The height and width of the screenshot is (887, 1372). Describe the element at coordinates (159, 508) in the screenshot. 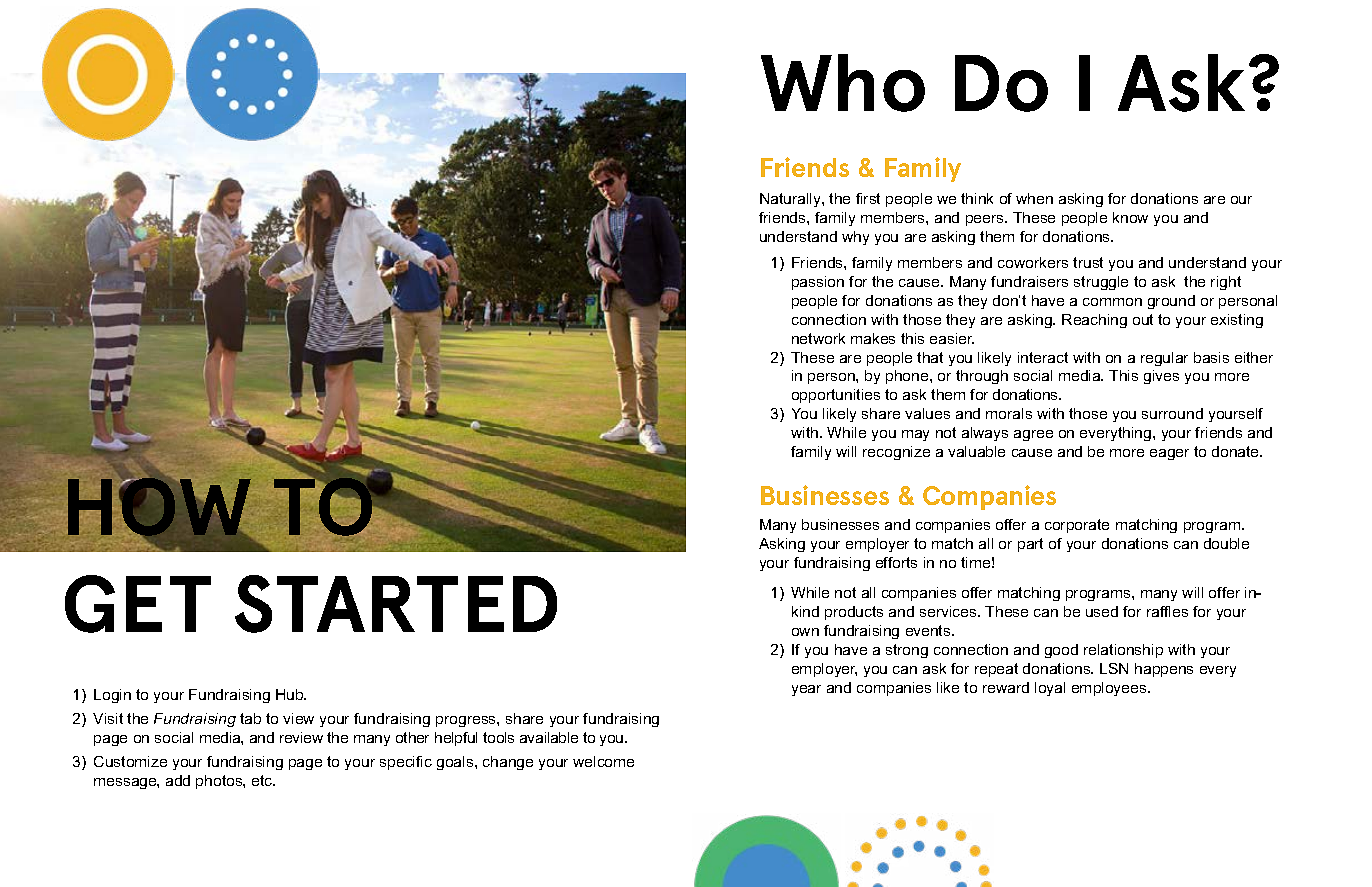

I see `HOW` at that location.
